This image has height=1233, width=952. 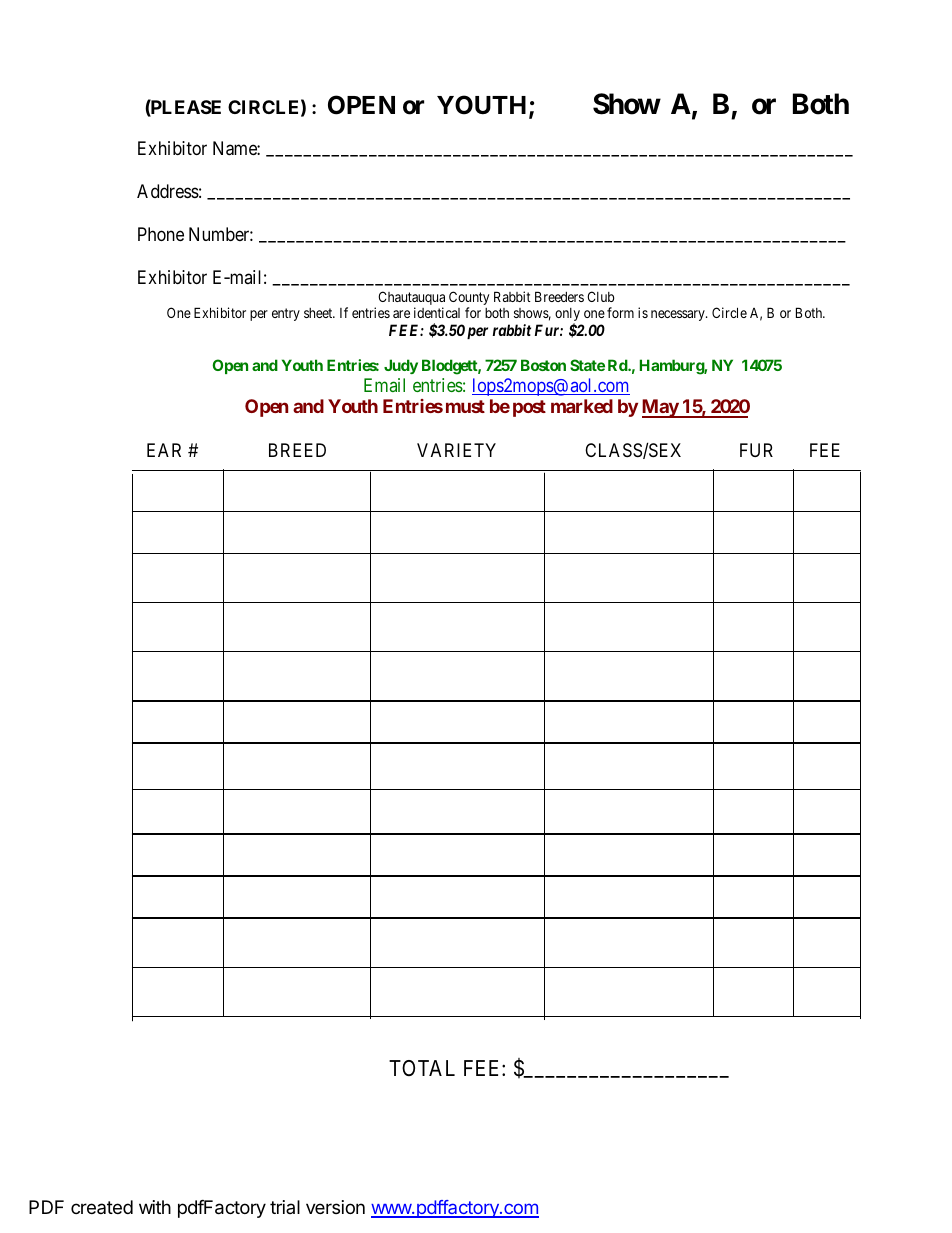 I want to click on Chautauqua, so click(x=411, y=299).
